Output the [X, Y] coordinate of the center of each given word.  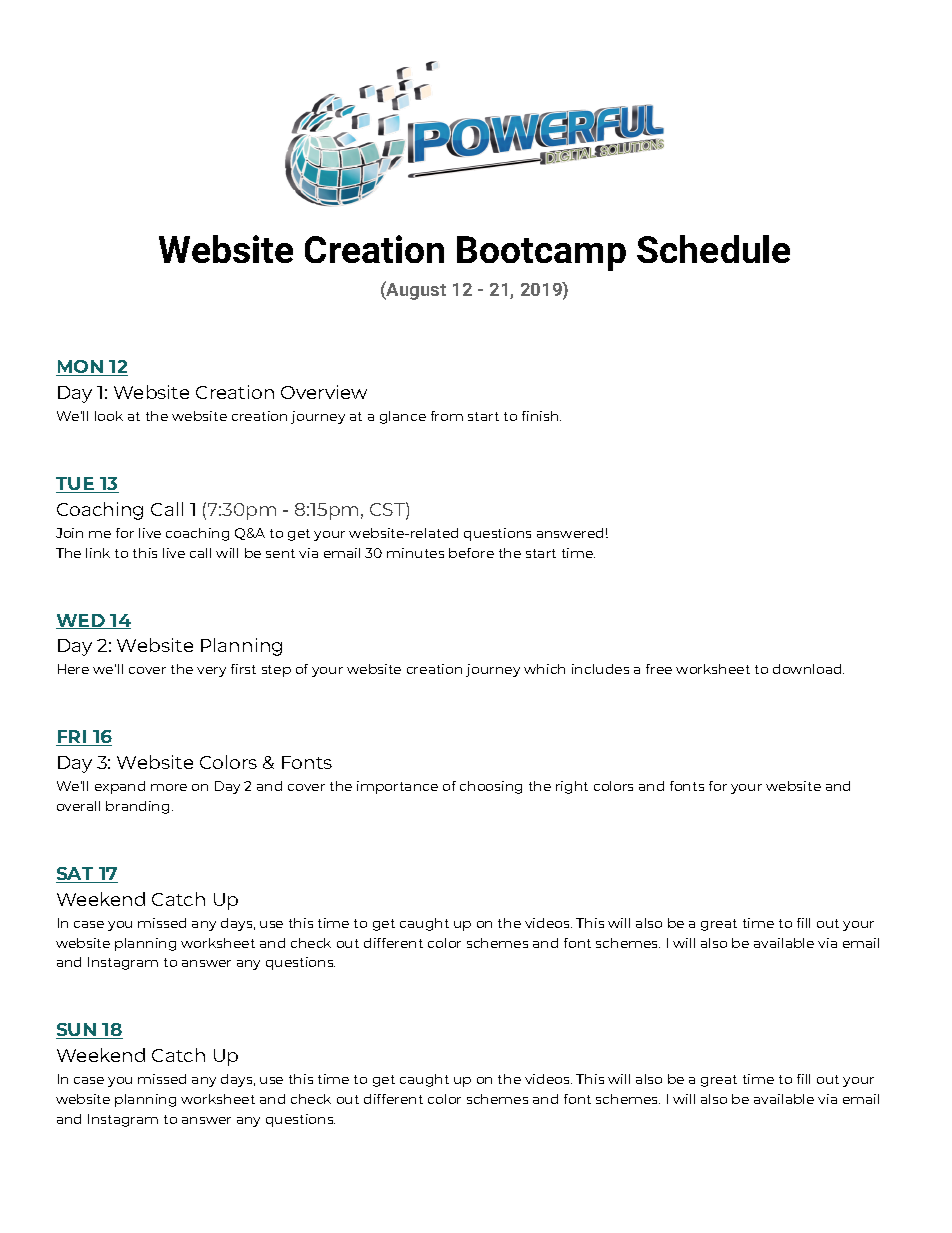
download [808, 669]
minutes [415, 553]
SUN [77, 1031]
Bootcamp [541, 253]
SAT [76, 875]
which [544, 669]
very [211, 672]
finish [541, 416]
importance [397, 787]
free [659, 669]
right [572, 787]
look [109, 416]
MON [81, 368]
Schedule [713, 249]
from [447, 416]
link [98, 553]
